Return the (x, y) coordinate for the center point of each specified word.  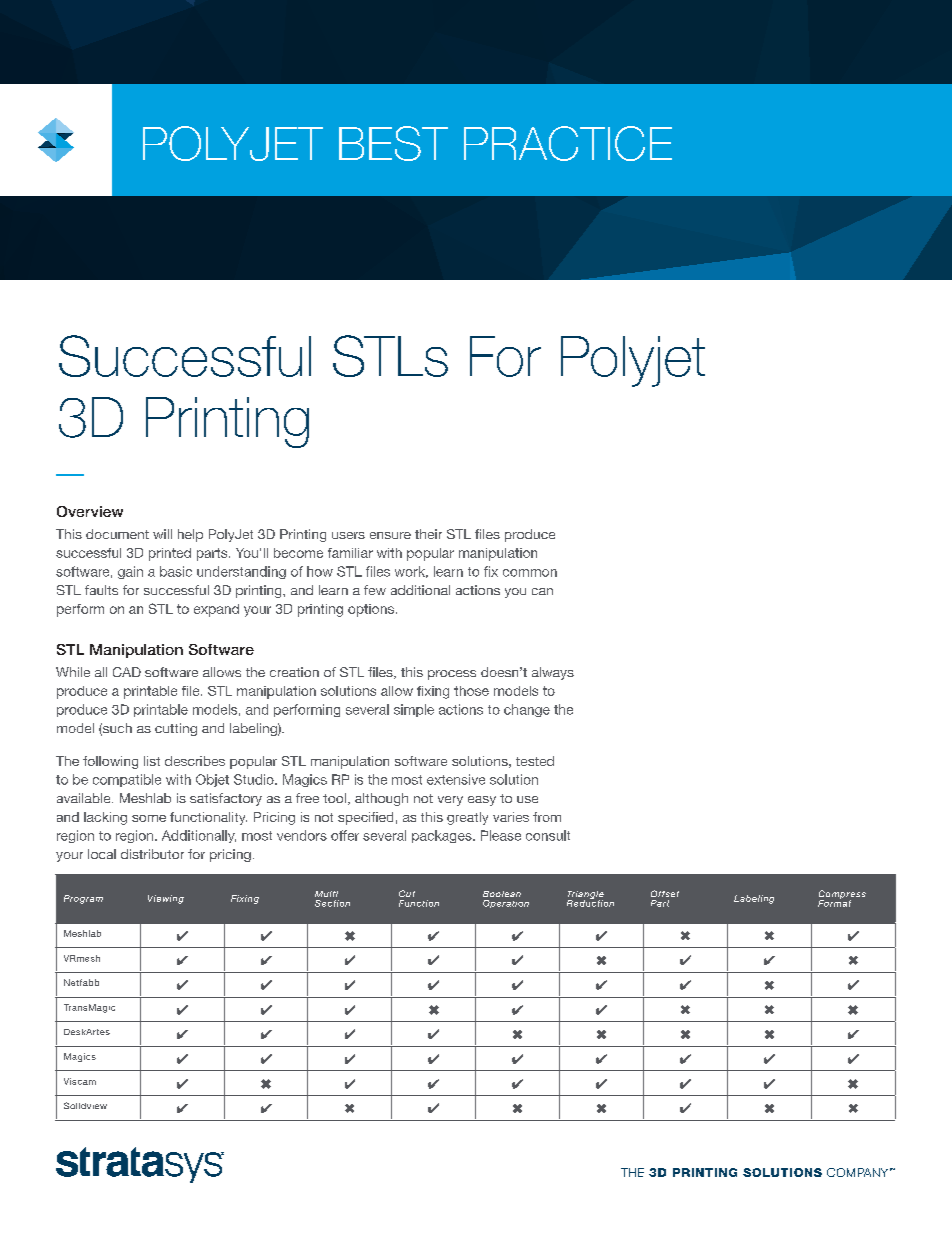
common (530, 573)
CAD (127, 672)
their (428, 534)
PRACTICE (568, 143)
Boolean (502, 894)
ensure (390, 535)
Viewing (166, 899)
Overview (90, 511)
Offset (665, 893)
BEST (393, 143)
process (452, 675)
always (553, 673)
